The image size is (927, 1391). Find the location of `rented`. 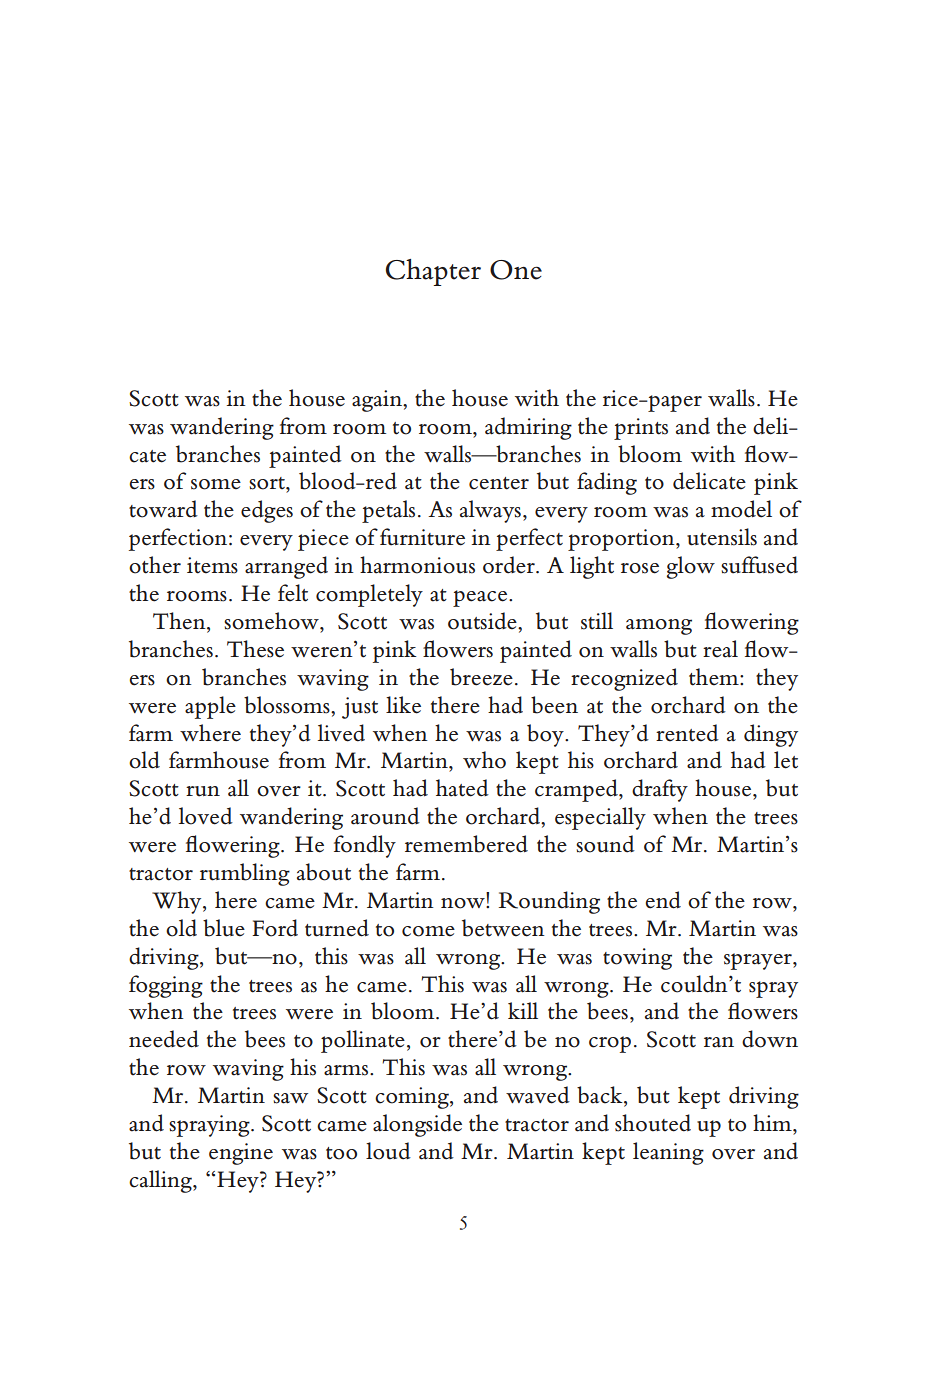

rented is located at coordinates (687, 733).
